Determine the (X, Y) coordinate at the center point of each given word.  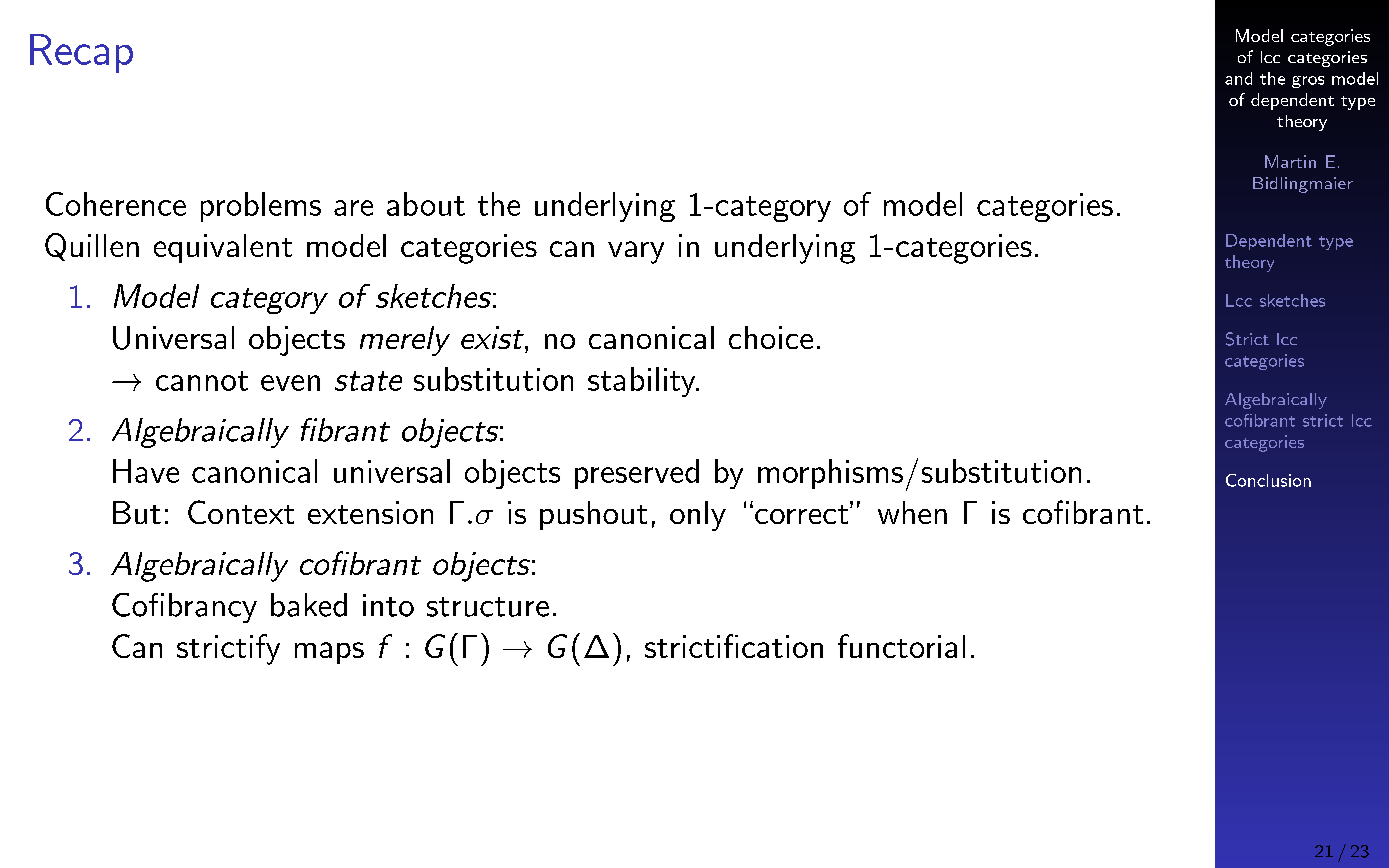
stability (643, 382)
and (1238, 78)
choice (771, 337)
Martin (1290, 161)
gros (1308, 82)
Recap (81, 53)
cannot (202, 381)
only (698, 516)
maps (329, 653)
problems (261, 207)
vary (636, 252)
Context (241, 512)
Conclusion (1268, 480)
